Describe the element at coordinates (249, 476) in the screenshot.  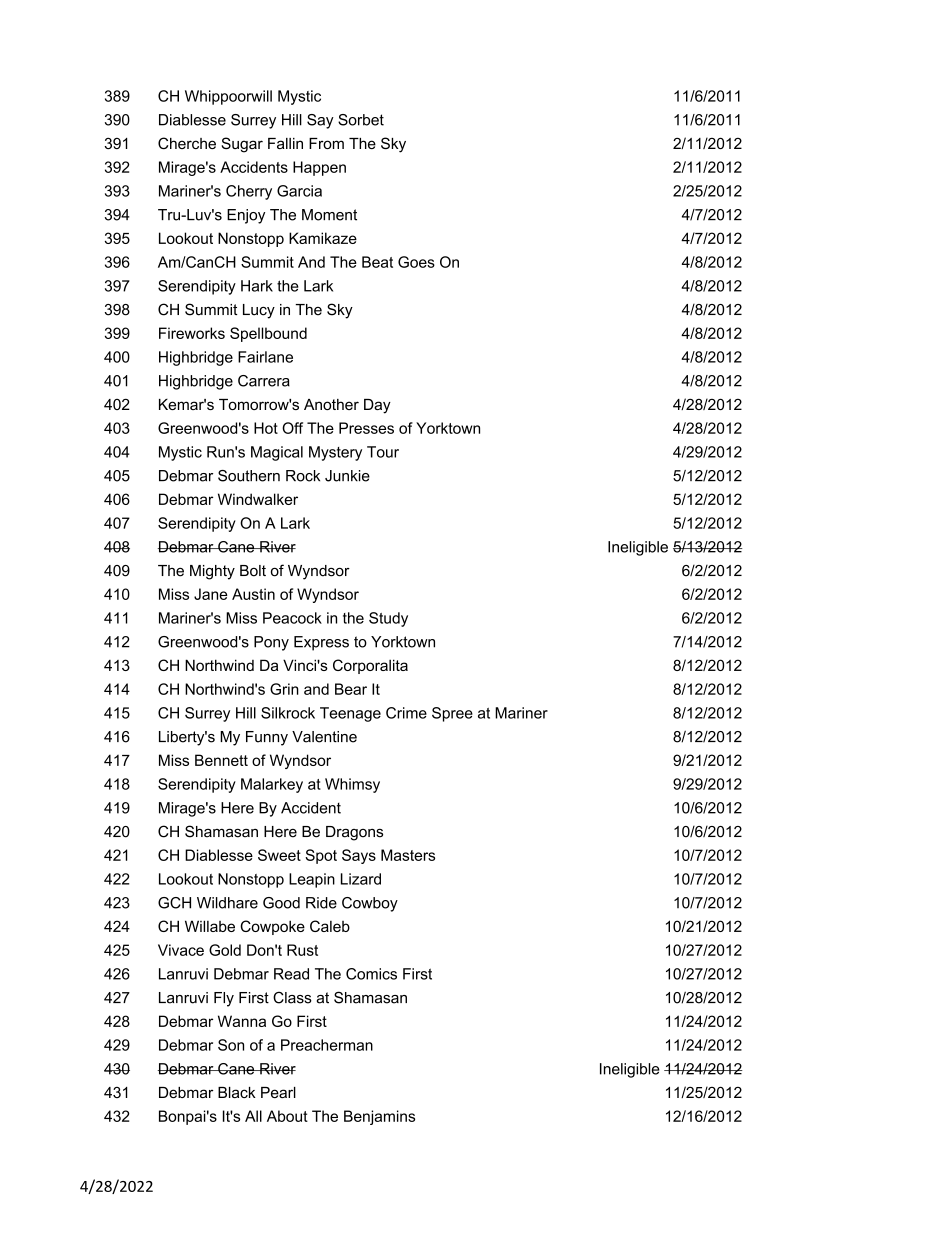
I see `Southern` at that location.
